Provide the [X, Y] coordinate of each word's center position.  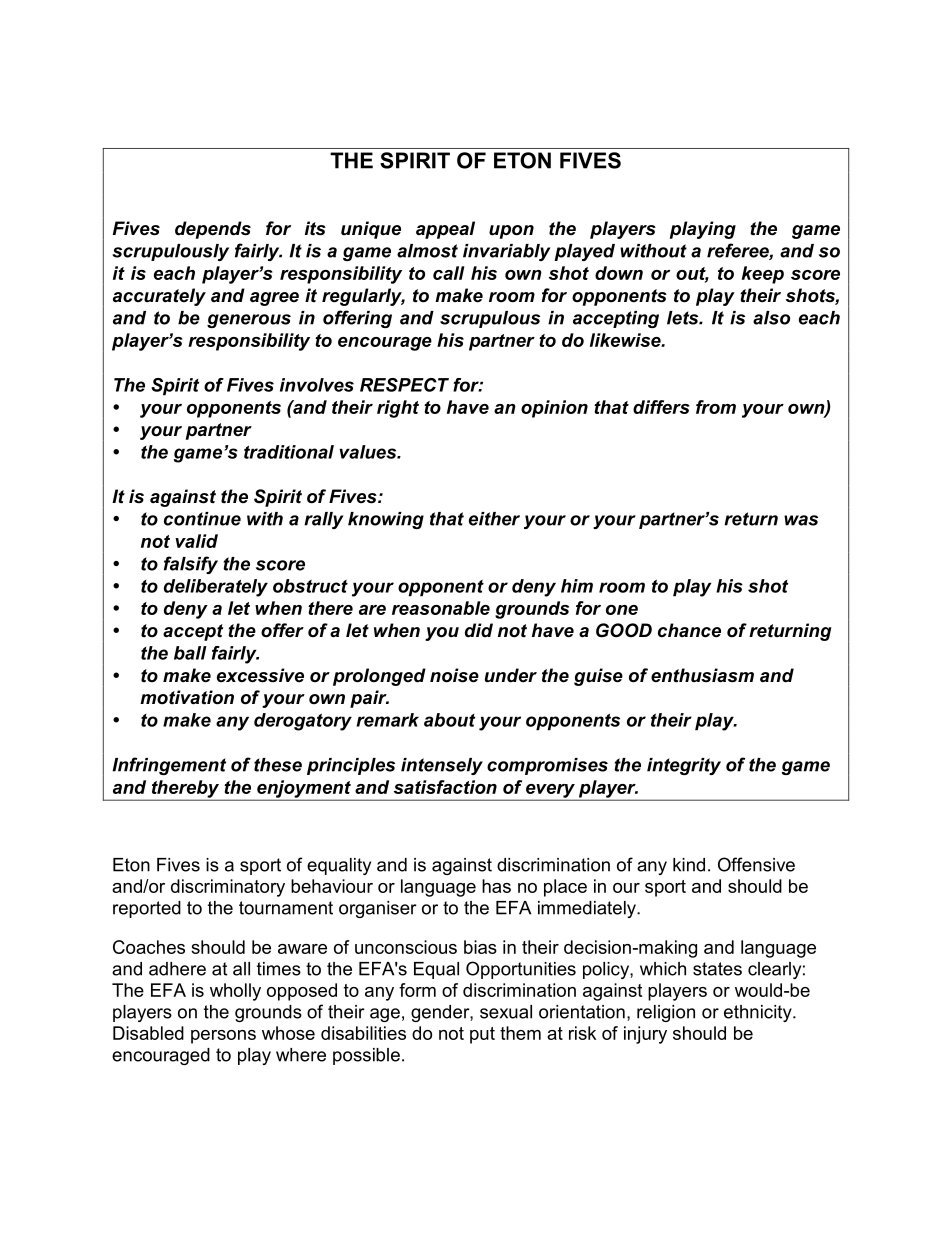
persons [223, 1037]
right [398, 409]
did [479, 630]
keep [763, 275]
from [716, 407]
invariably [507, 252]
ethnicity [759, 1013]
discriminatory [228, 888]
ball [190, 653]
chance [689, 630]
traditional [289, 452]
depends [213, 230]
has [496, 886]
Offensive [756, 864]
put [482, 1035]
